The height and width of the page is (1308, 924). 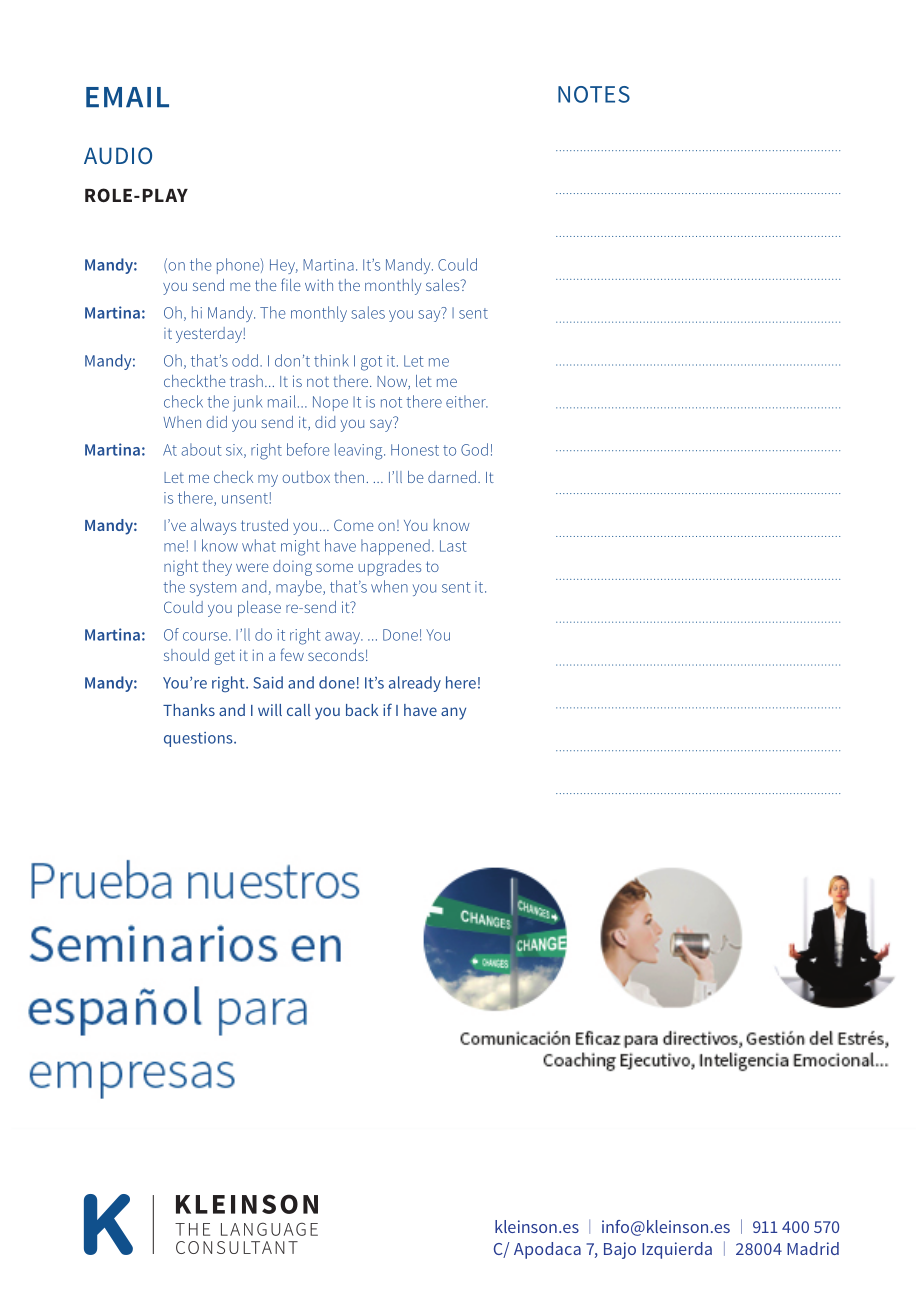 I want to click on call, so click(x=299, y=710).
